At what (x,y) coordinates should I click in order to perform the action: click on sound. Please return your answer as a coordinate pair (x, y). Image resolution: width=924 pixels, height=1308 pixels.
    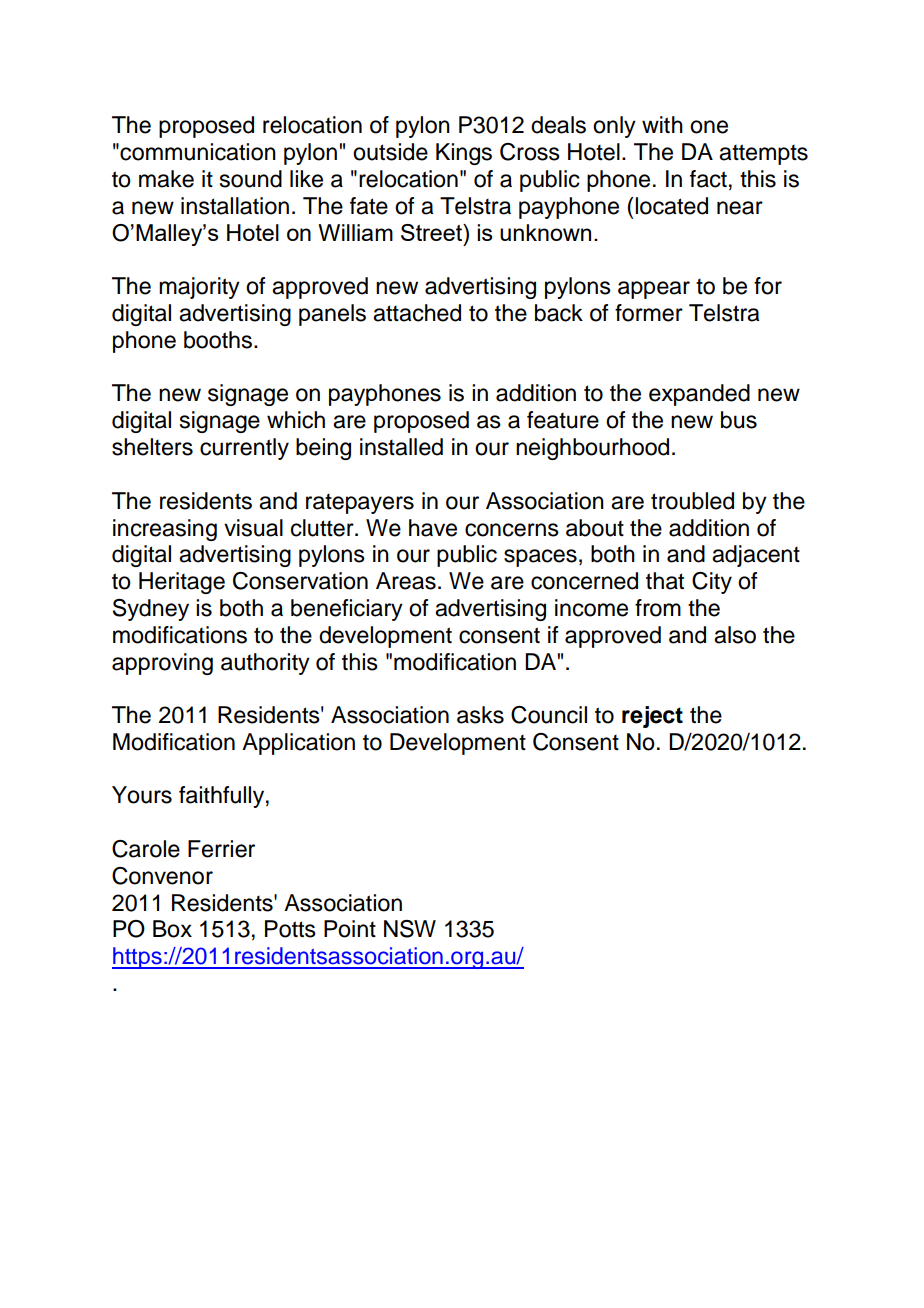
    Looking at the image, I should click on (251, 179).
